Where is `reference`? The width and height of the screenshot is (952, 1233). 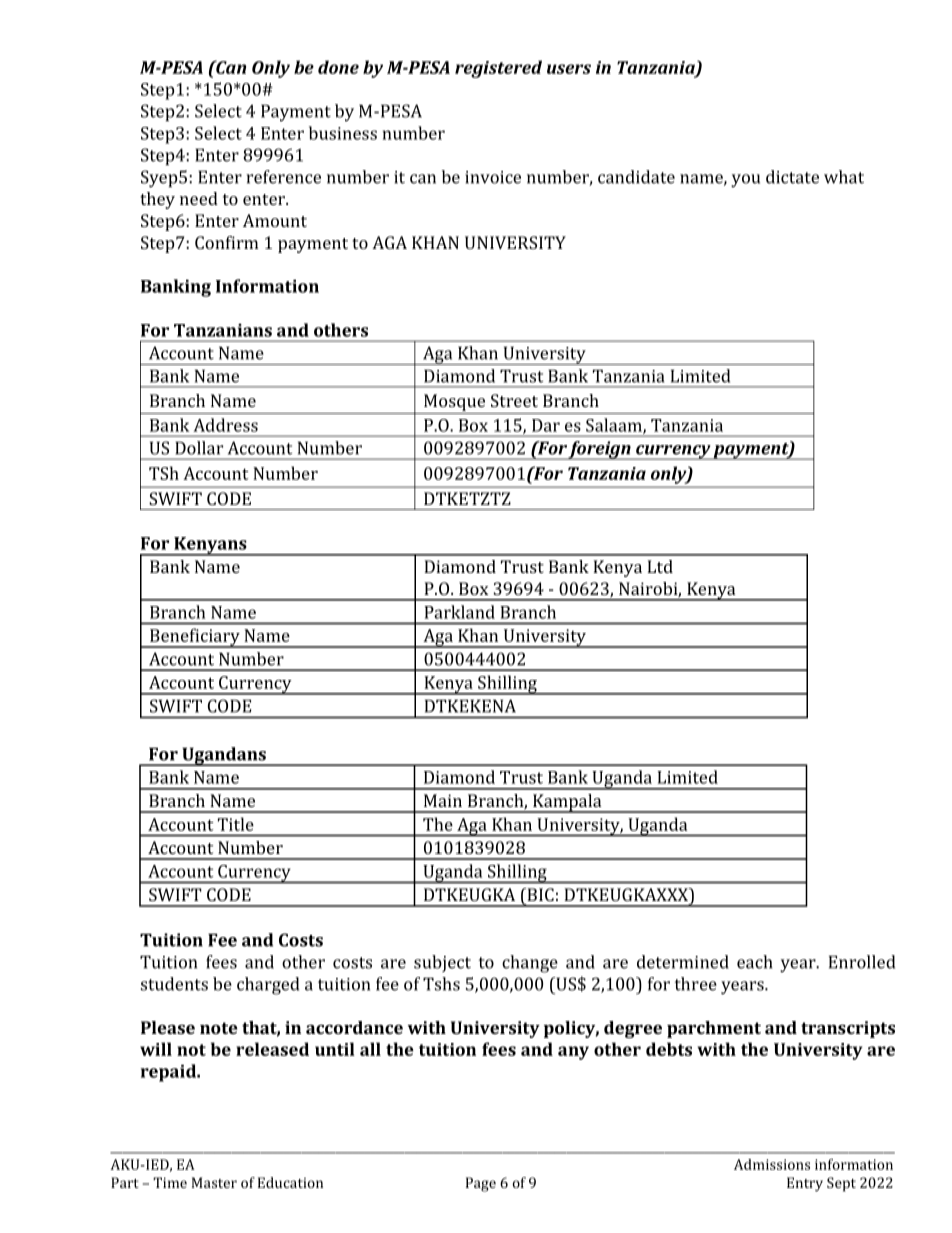 reference is located at coordinates (283, 177).
